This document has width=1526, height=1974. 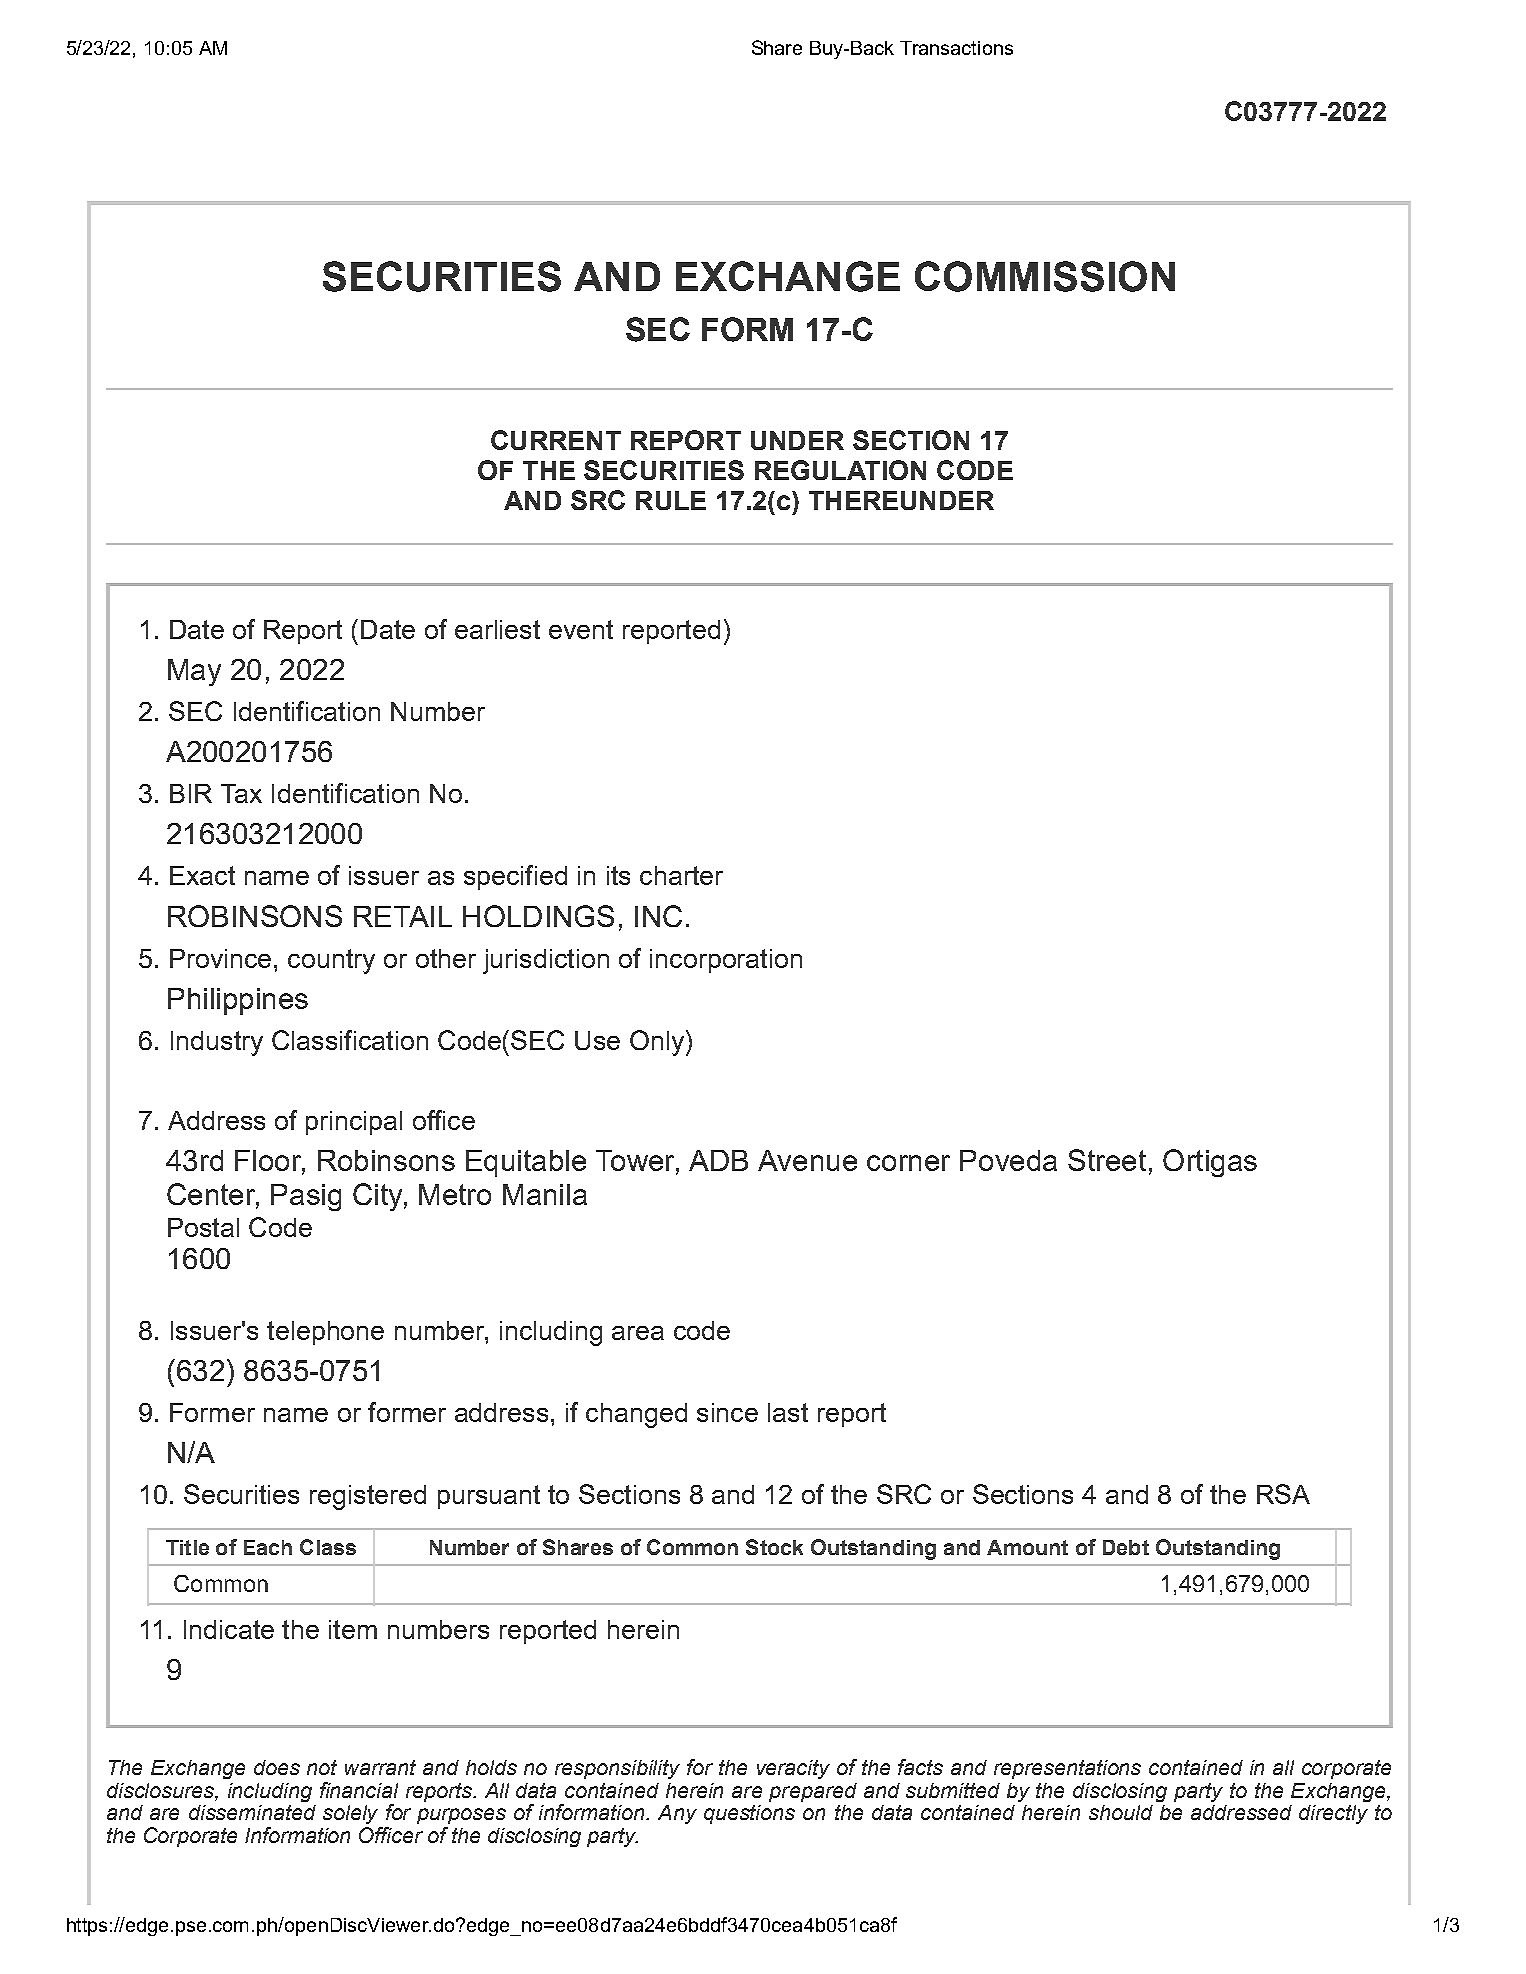 I want to click on Transactions, so click(x=956, y=48).
